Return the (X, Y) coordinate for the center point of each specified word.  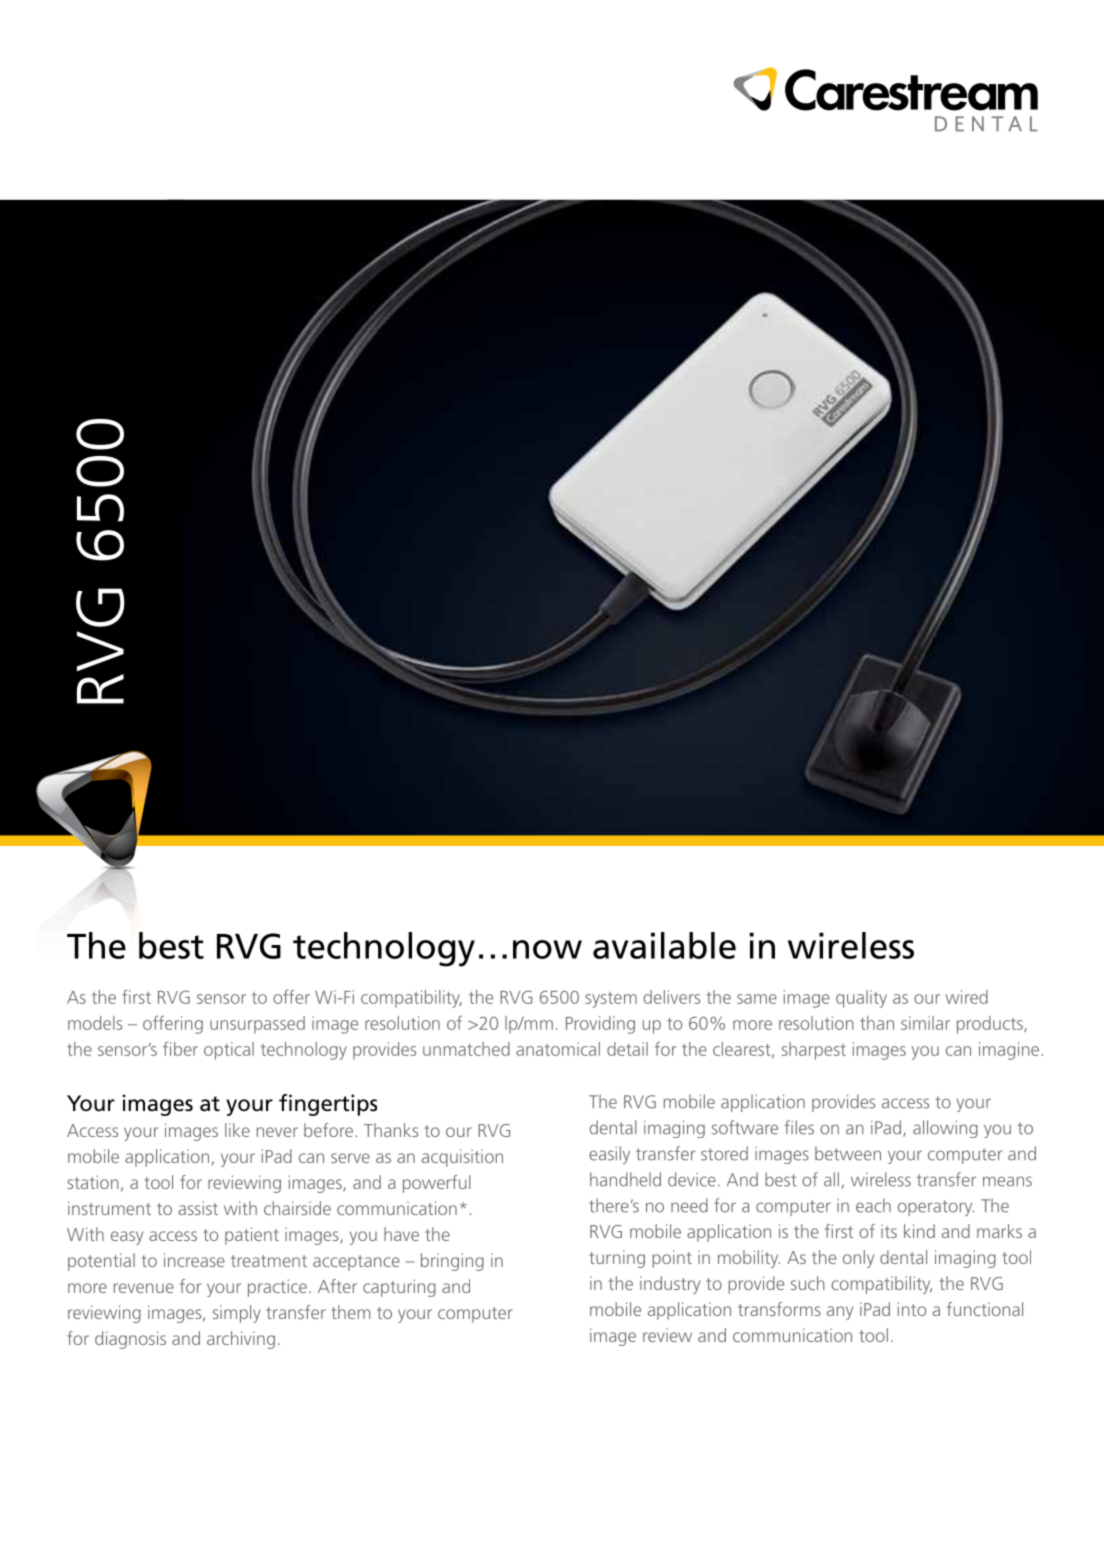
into (912, 1309)
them (350, 1312)
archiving (241, 1340)
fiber (180, 1049)
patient (252, 1236)
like (237, 1130)
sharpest (814, 1051)
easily (609, 1155)
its (889, 1231)
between (848, 1153)
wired (966, 997)
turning (617, 1259)
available (664, 945)
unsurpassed (257, 1025)
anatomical (558, 1049)
